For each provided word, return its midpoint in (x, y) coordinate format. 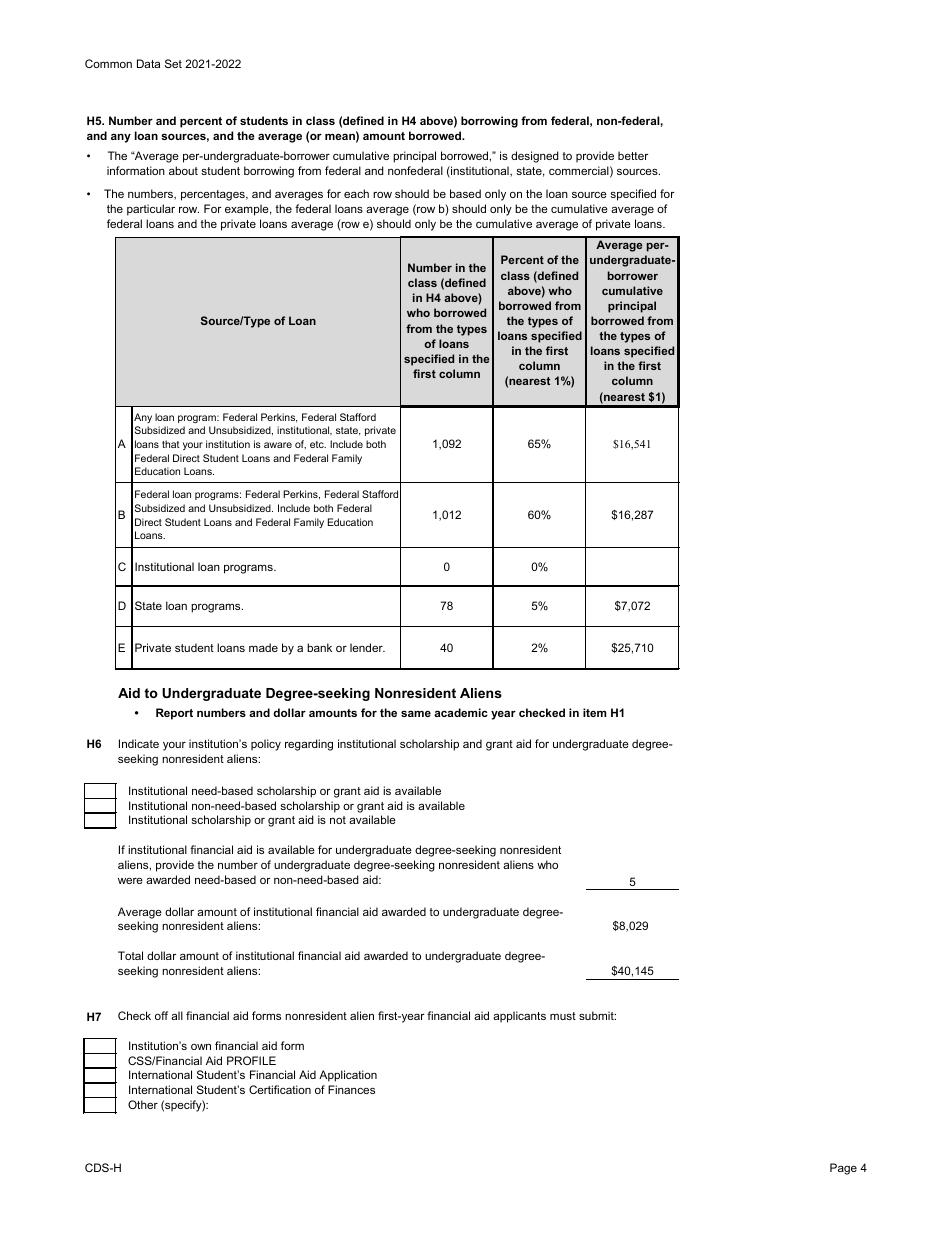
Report (174, 714)
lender (367, 647)
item (594, 712)
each (356, 193)
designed (535, 157)
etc (318, 444)
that (171, 444)
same (416, 713)
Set (173, 63)
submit (597, 1015)
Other (143, 1104)
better (633, 155)
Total (130, 955)
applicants (519, 1017)
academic (461, 712)
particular (151, 210)
